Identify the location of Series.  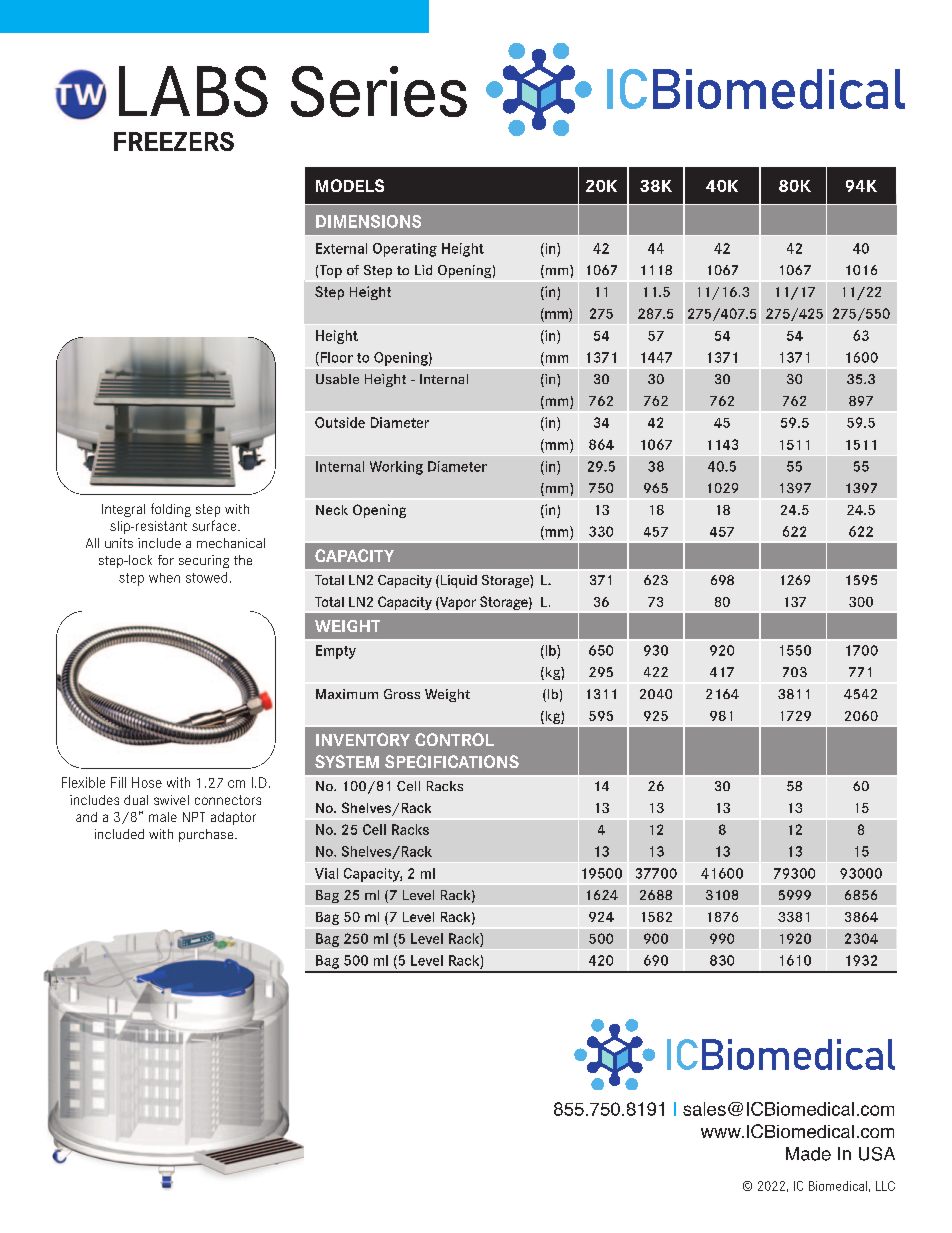
(379, 91).
